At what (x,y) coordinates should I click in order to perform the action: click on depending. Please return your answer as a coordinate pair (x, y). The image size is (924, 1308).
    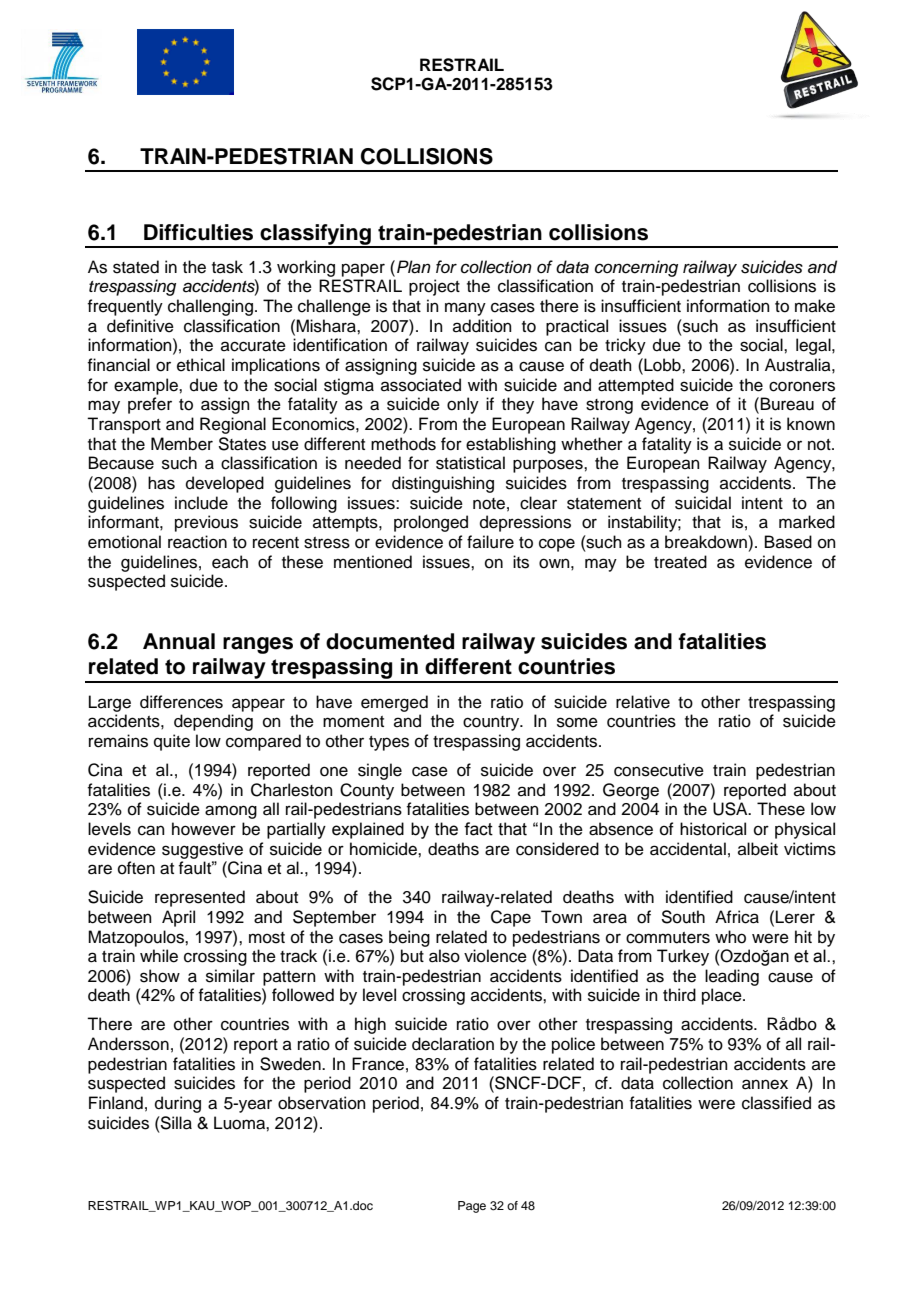
    Looking at the image, I should click on (213, 722).
